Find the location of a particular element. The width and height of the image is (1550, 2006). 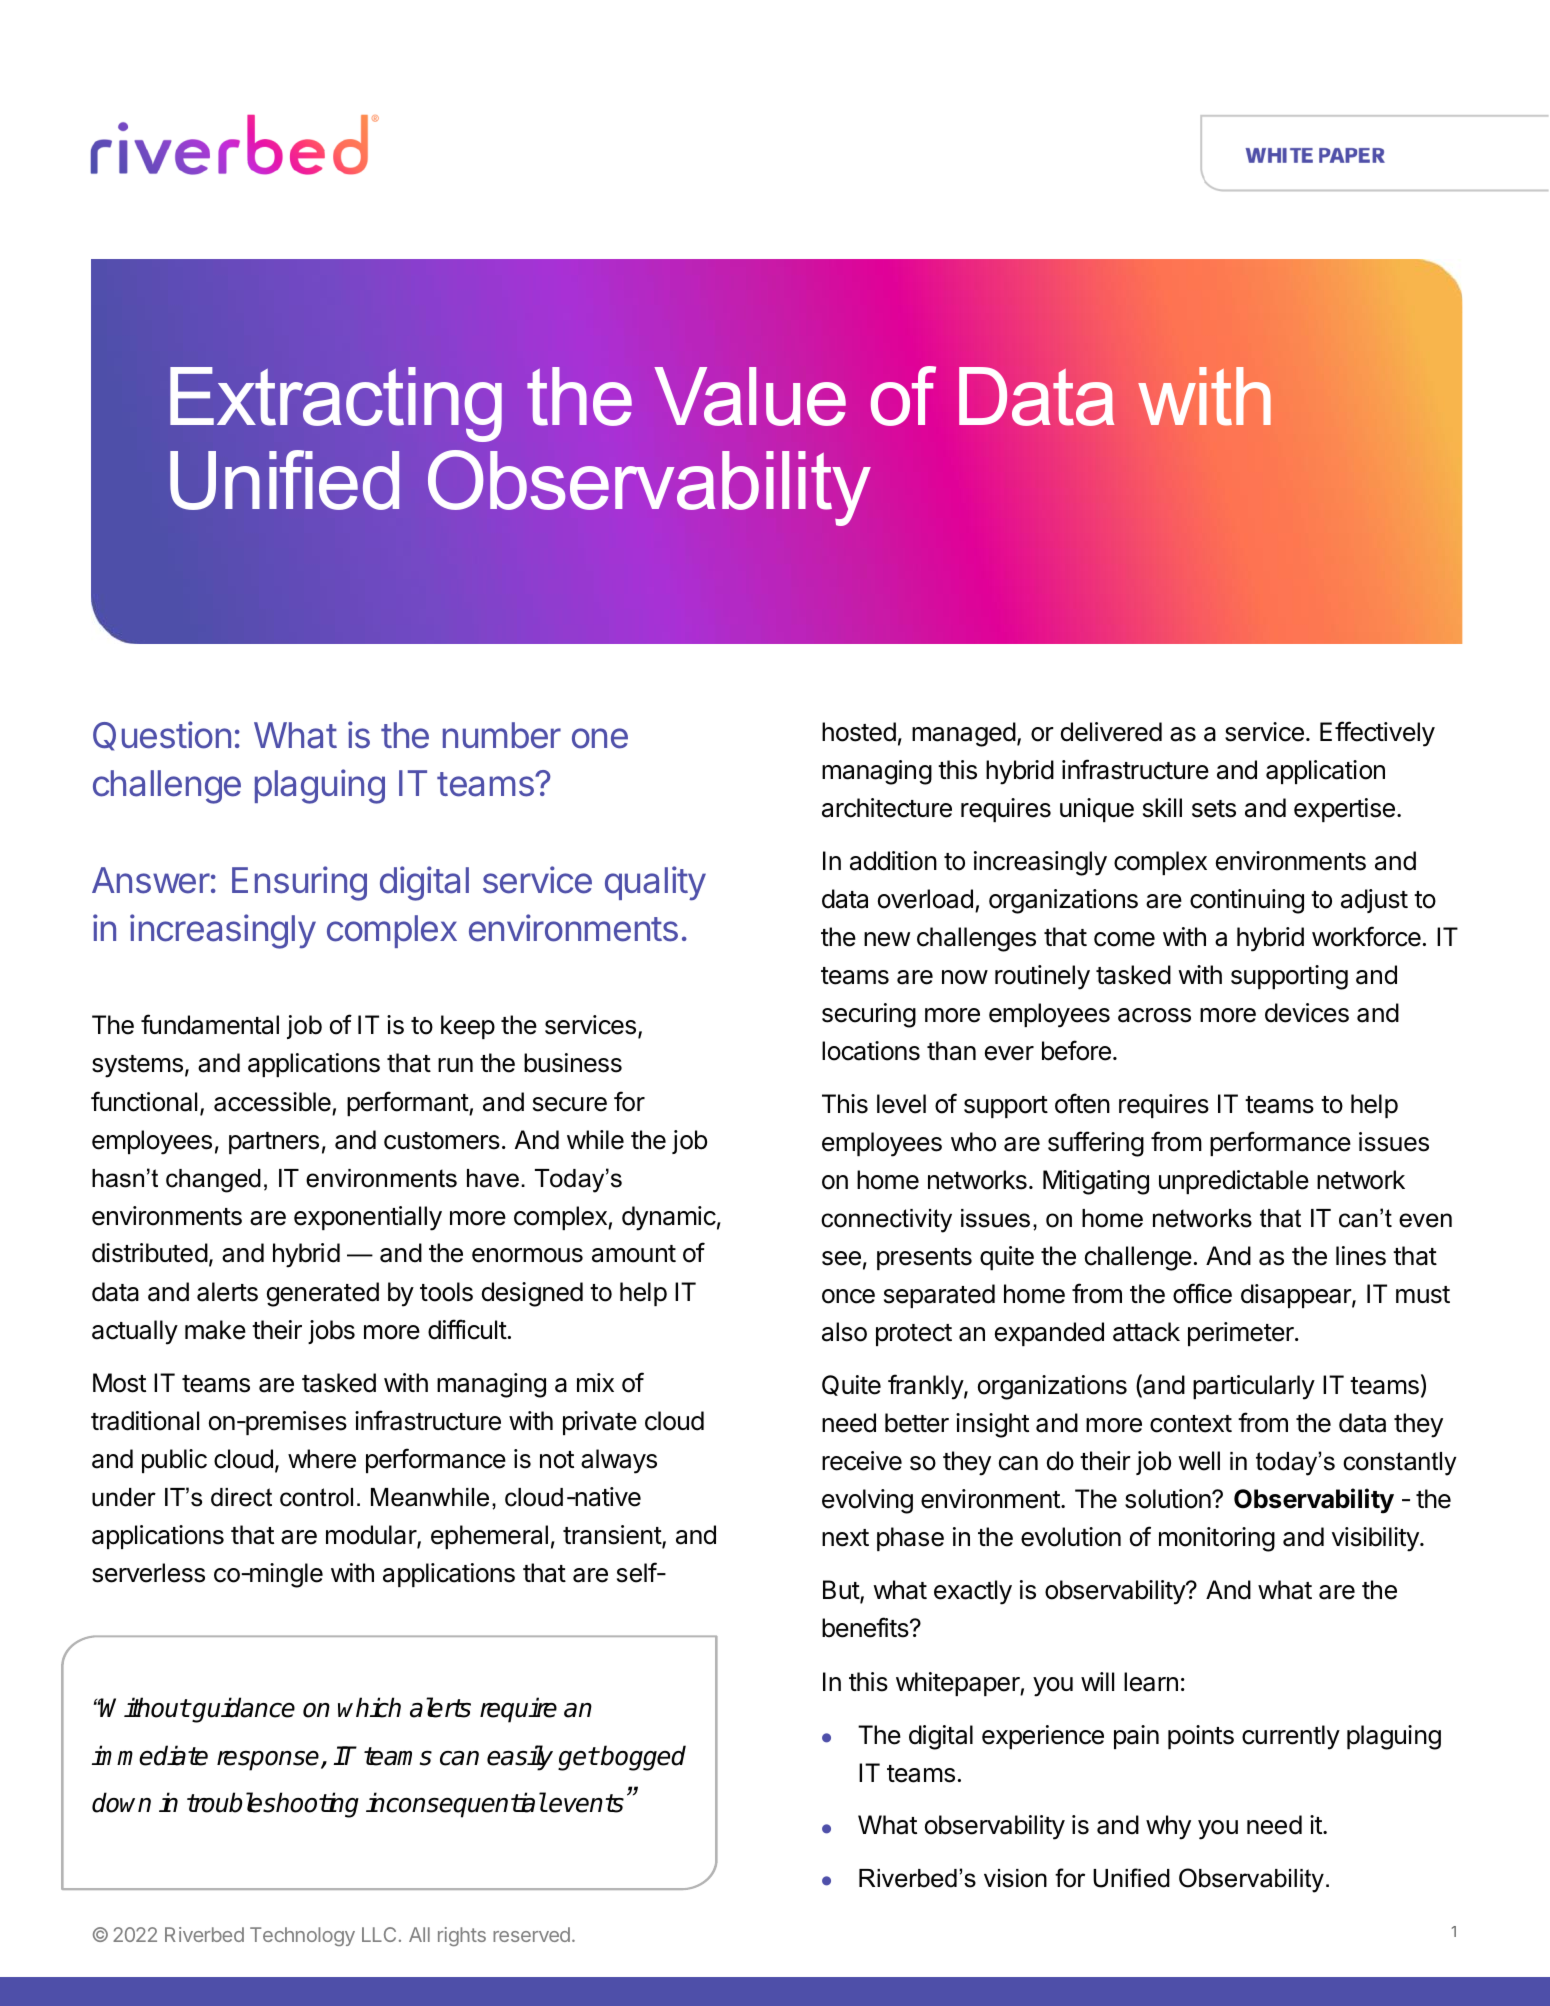

Value is located at coordinates (750, 396).
